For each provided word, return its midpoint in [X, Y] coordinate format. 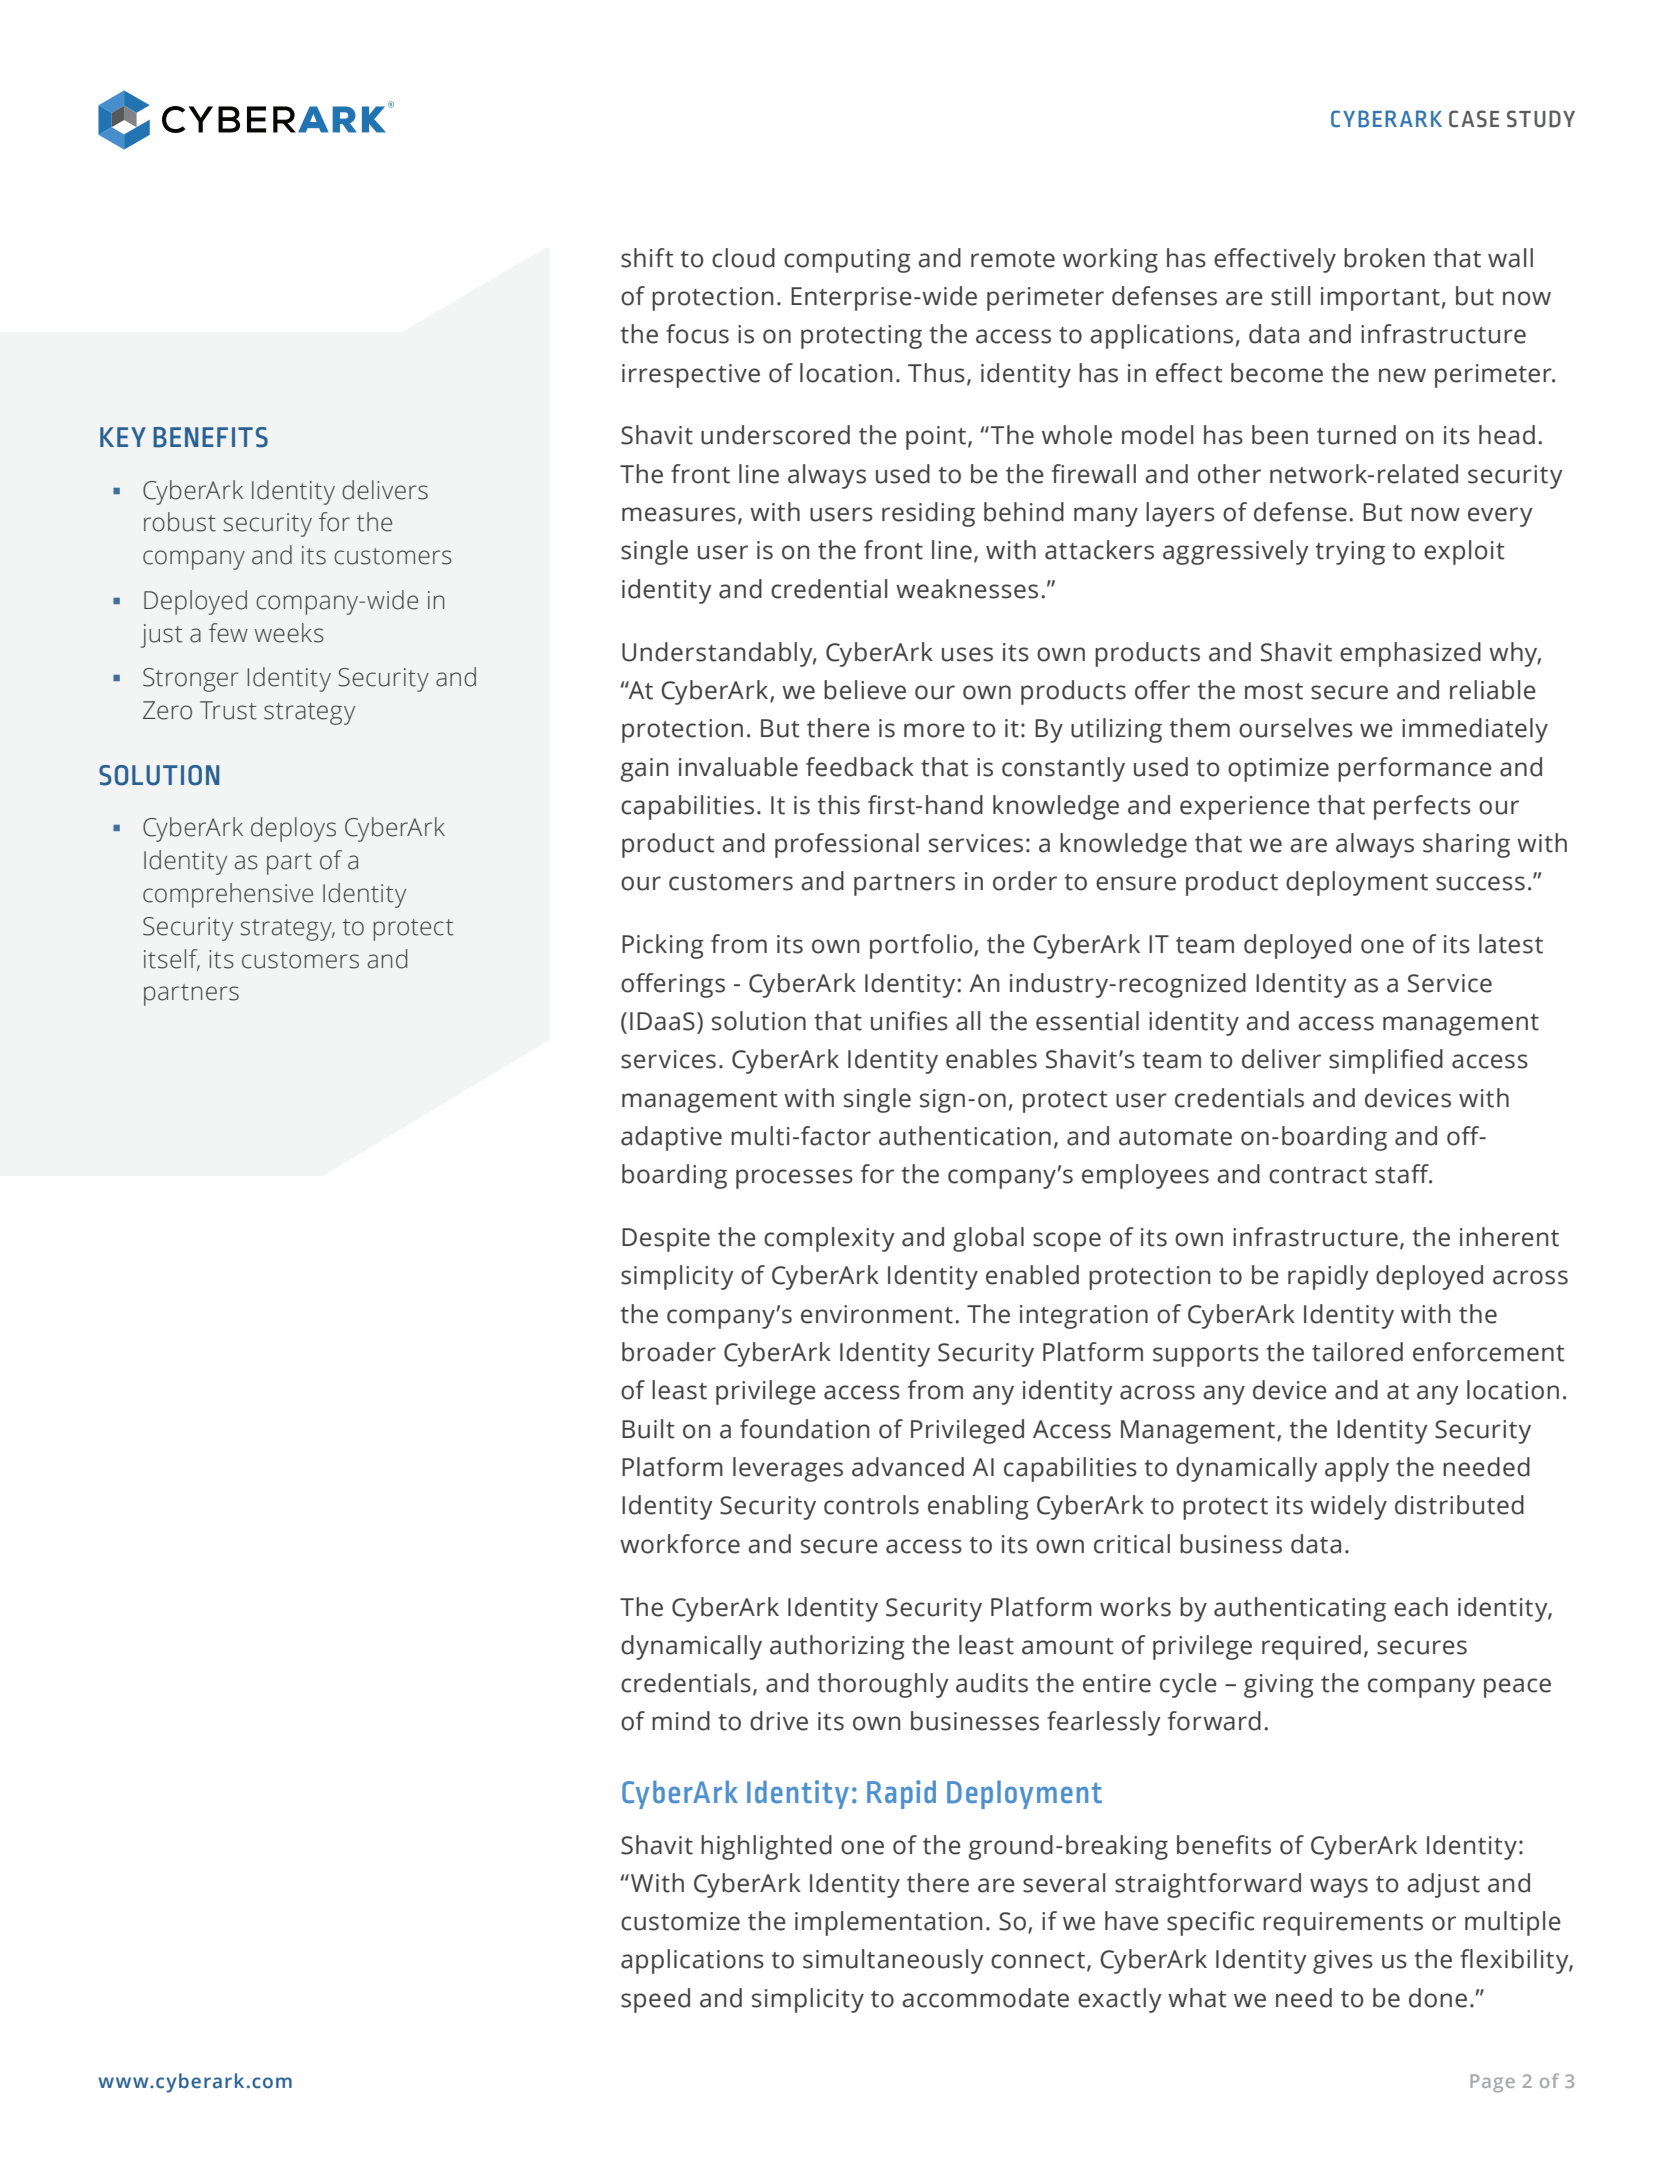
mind [681, 1721]
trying [1350, 553]
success [1480, 883]
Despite [666, 1240]
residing [928, 514]
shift [647, 258]
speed [655, 2000]
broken [1384, 258]
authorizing [837, 1647]
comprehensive [228, 895]
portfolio [922, 946]
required [1311, 1647]
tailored [1357, 1352]
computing [847, 261]
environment [877, 1314]
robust [180, 522]
